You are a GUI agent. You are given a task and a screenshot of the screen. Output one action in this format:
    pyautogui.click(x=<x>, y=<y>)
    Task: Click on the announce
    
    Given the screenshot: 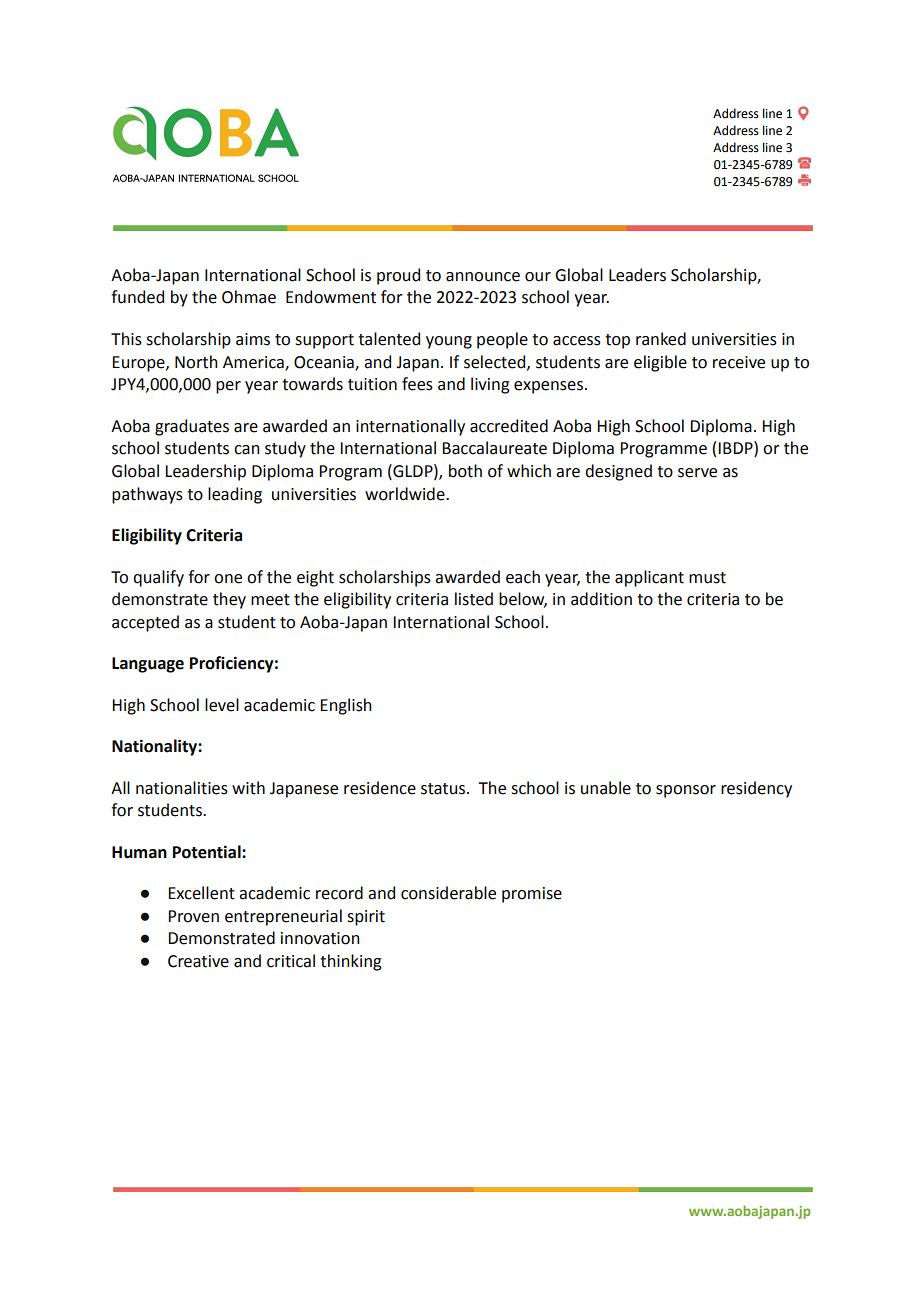 What is the action you would take?
    pyautogui.click(x=483, y=277)
